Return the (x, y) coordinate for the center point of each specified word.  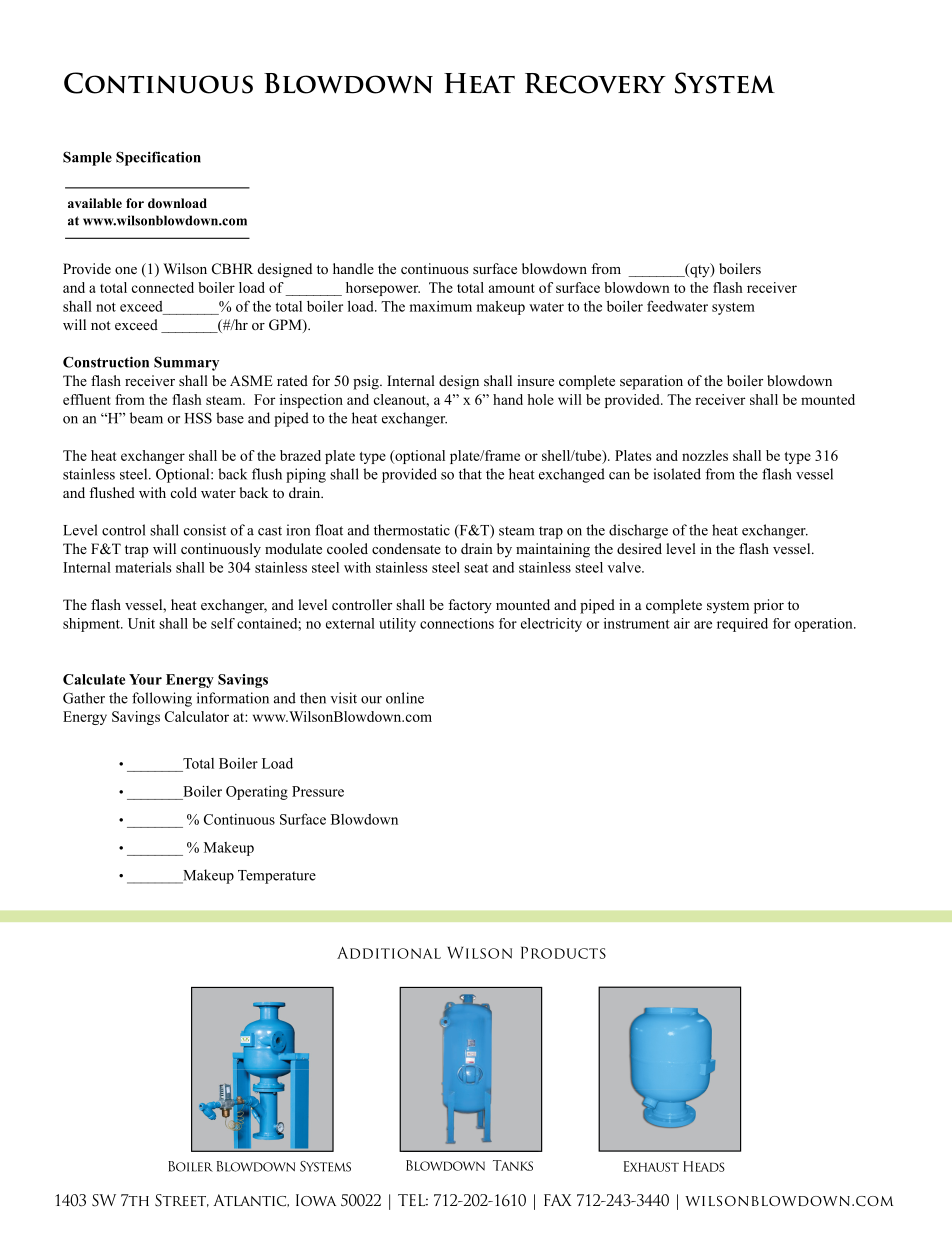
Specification (158, 158)
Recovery (595, 83)
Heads (704, 1166)
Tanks (513, 1165)
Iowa (316, 1200)
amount (512, 288)
